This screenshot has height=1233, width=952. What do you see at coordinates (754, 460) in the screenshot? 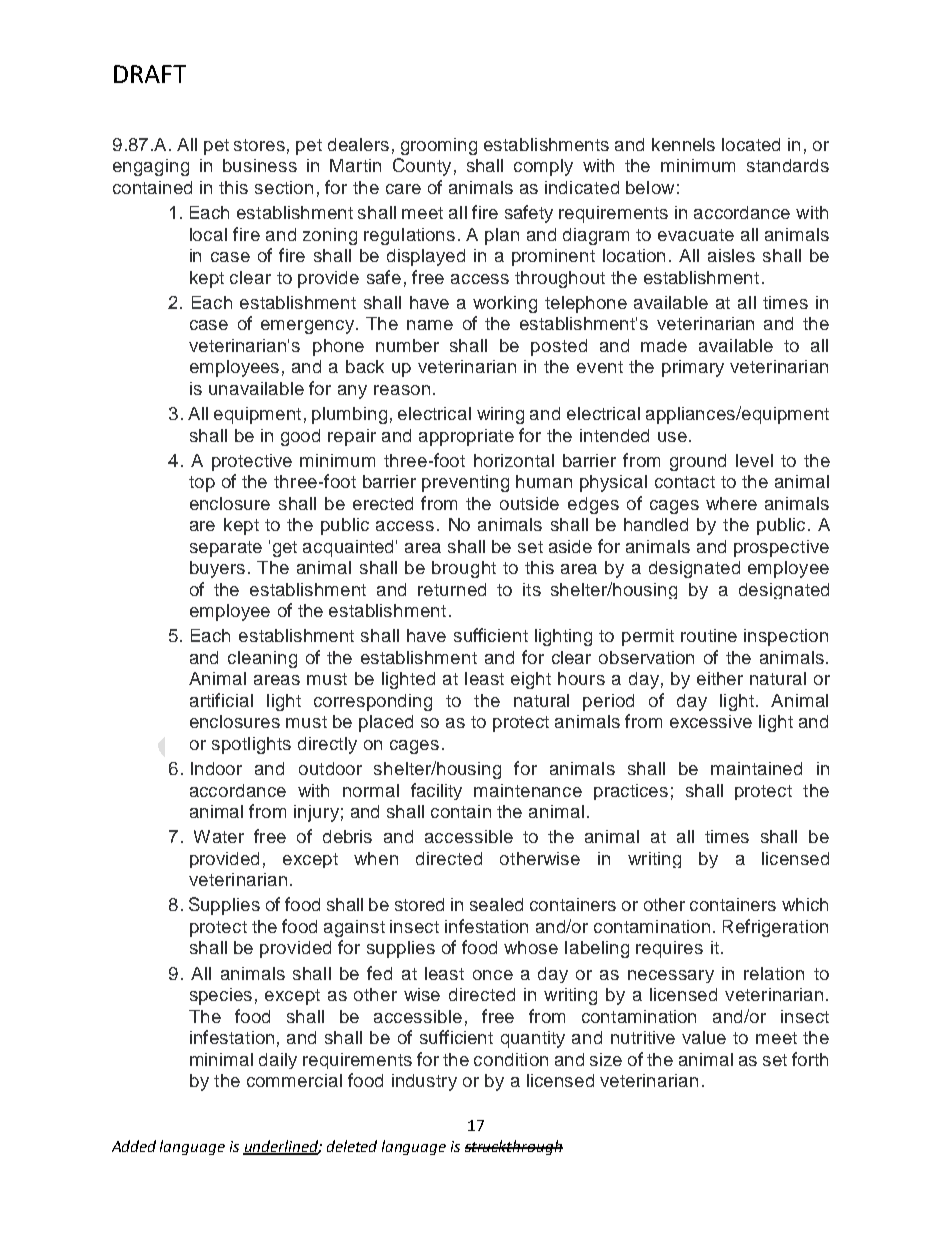
I see `level` at bounding box center [754, 460].
